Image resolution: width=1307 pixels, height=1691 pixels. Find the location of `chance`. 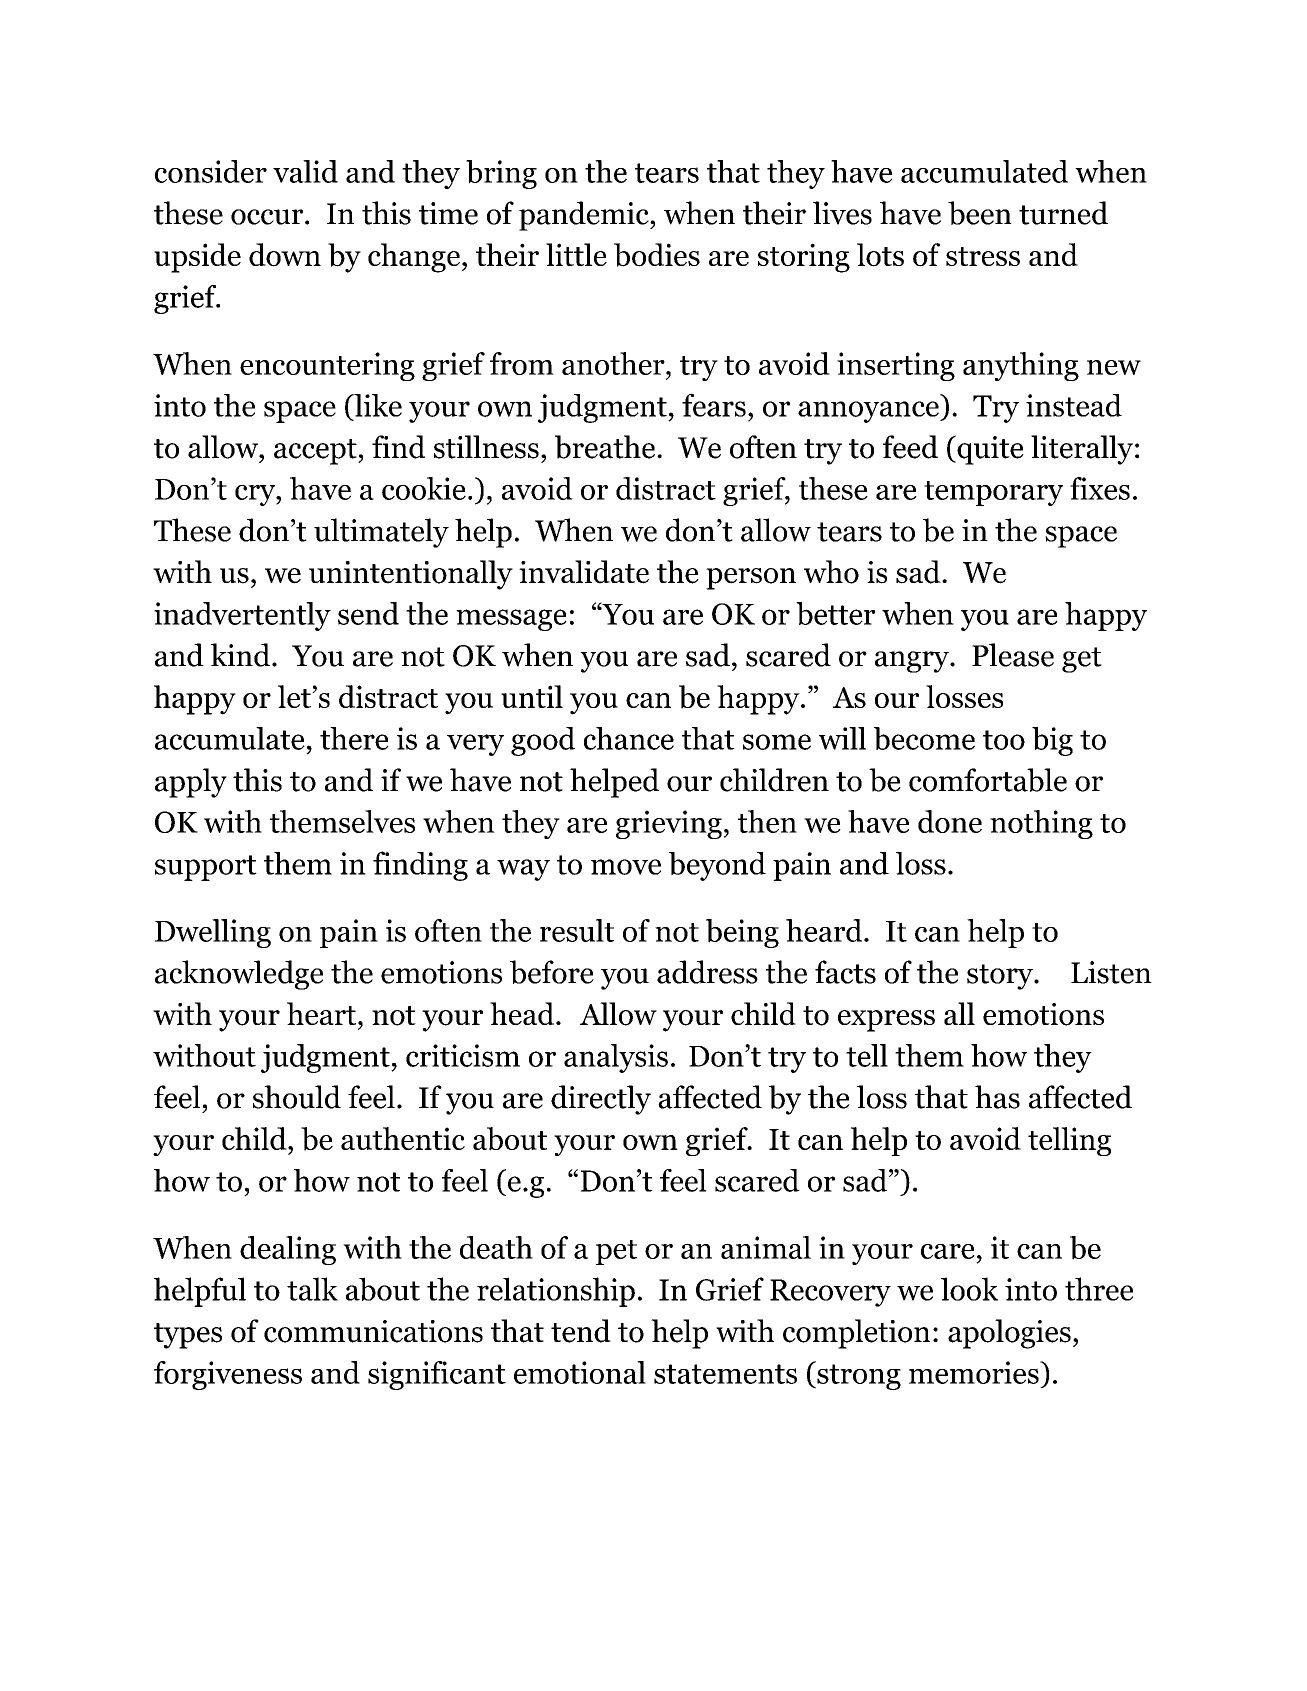

chance is located at coordinates (629, 738).
